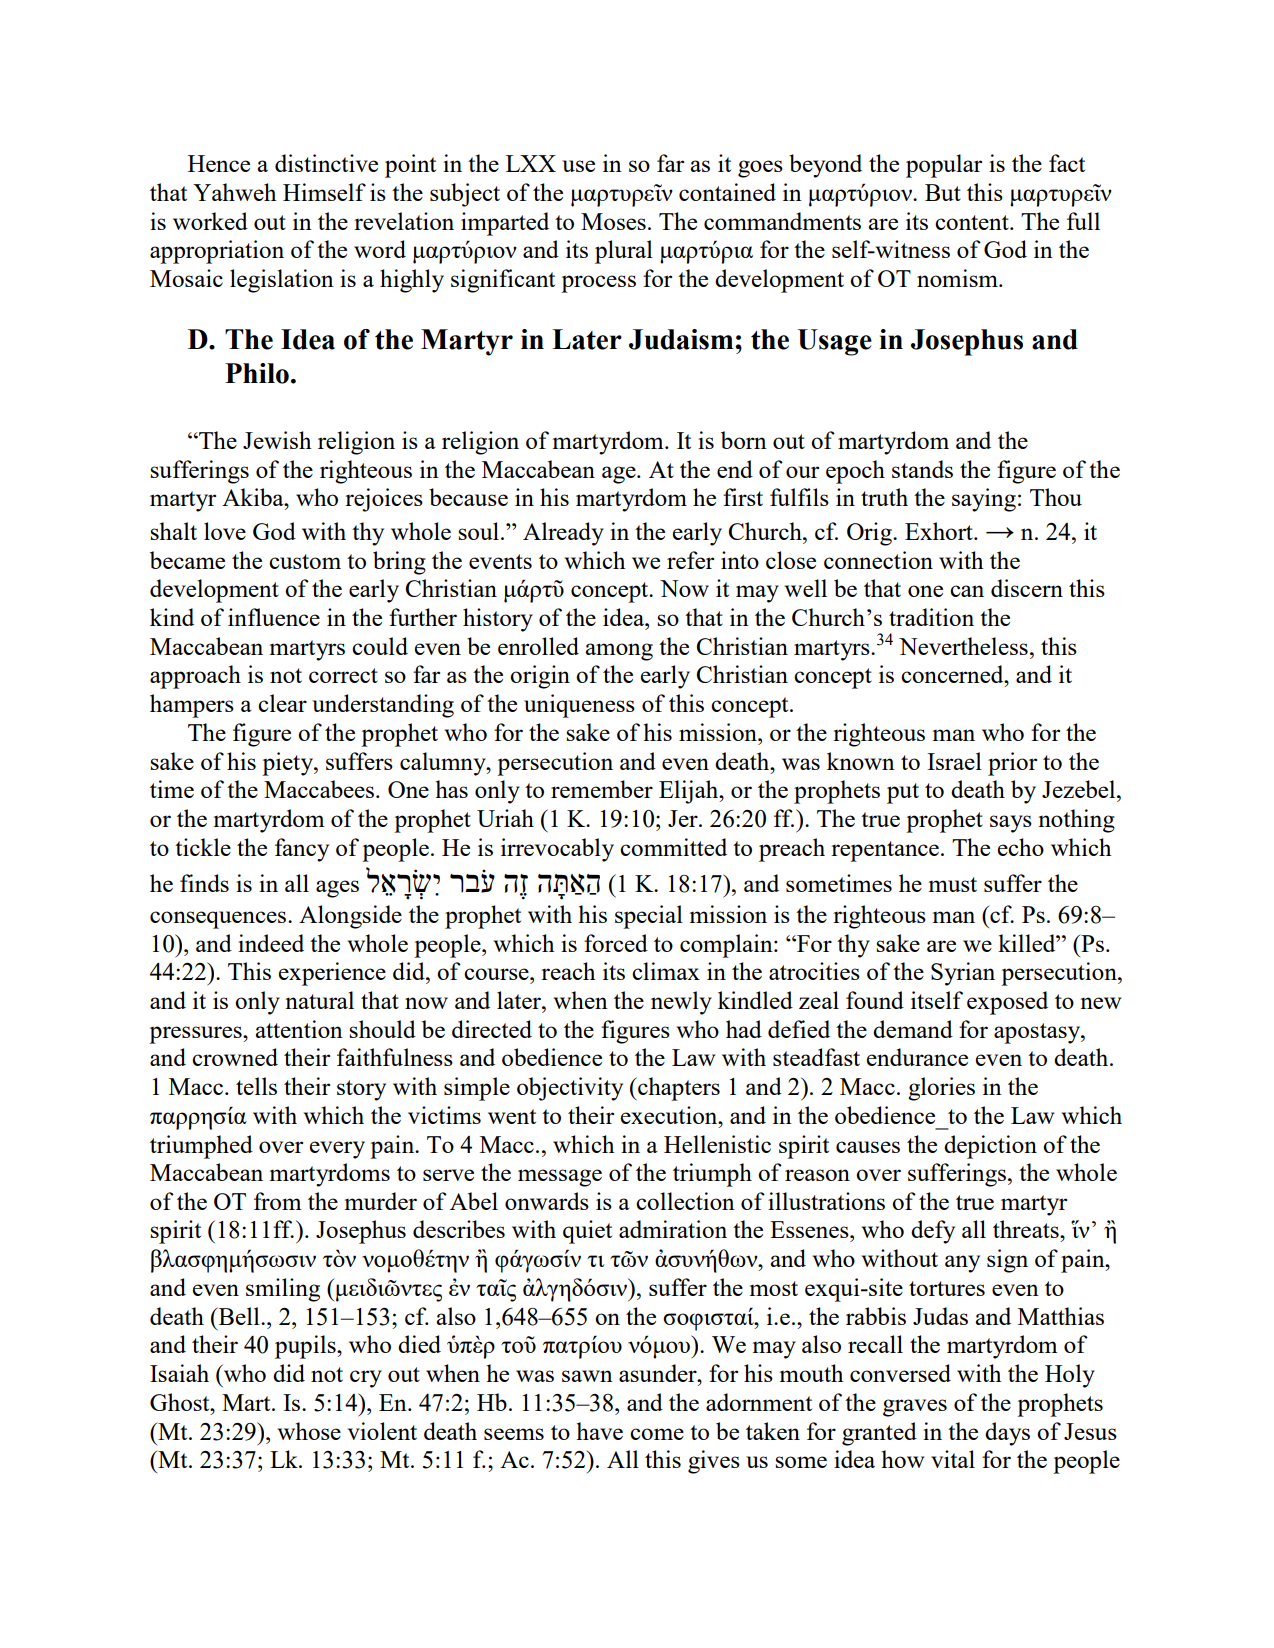  I want to click on born, so click(744, 440).
